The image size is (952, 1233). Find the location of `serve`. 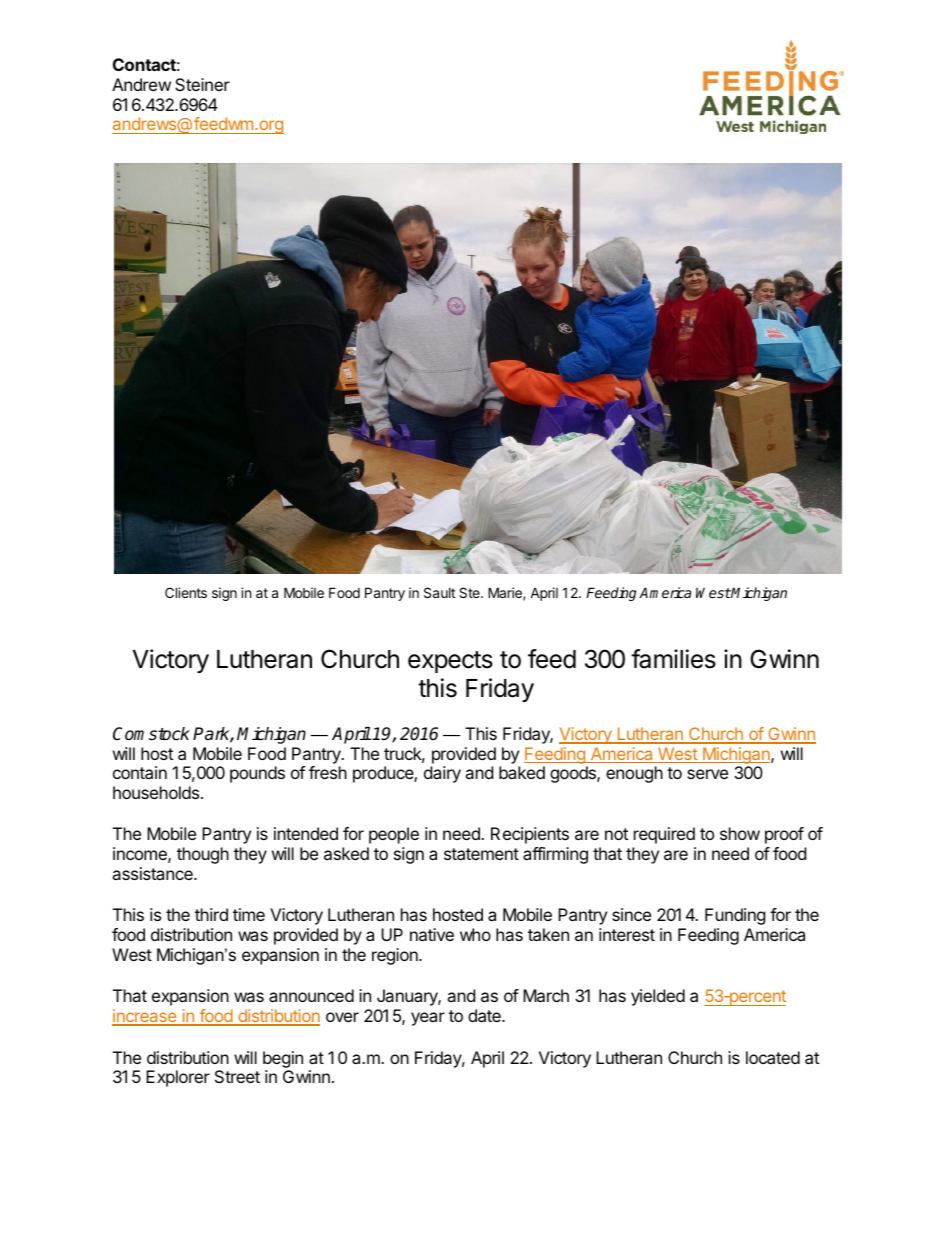

serve is located at coordinates (707, 774).
